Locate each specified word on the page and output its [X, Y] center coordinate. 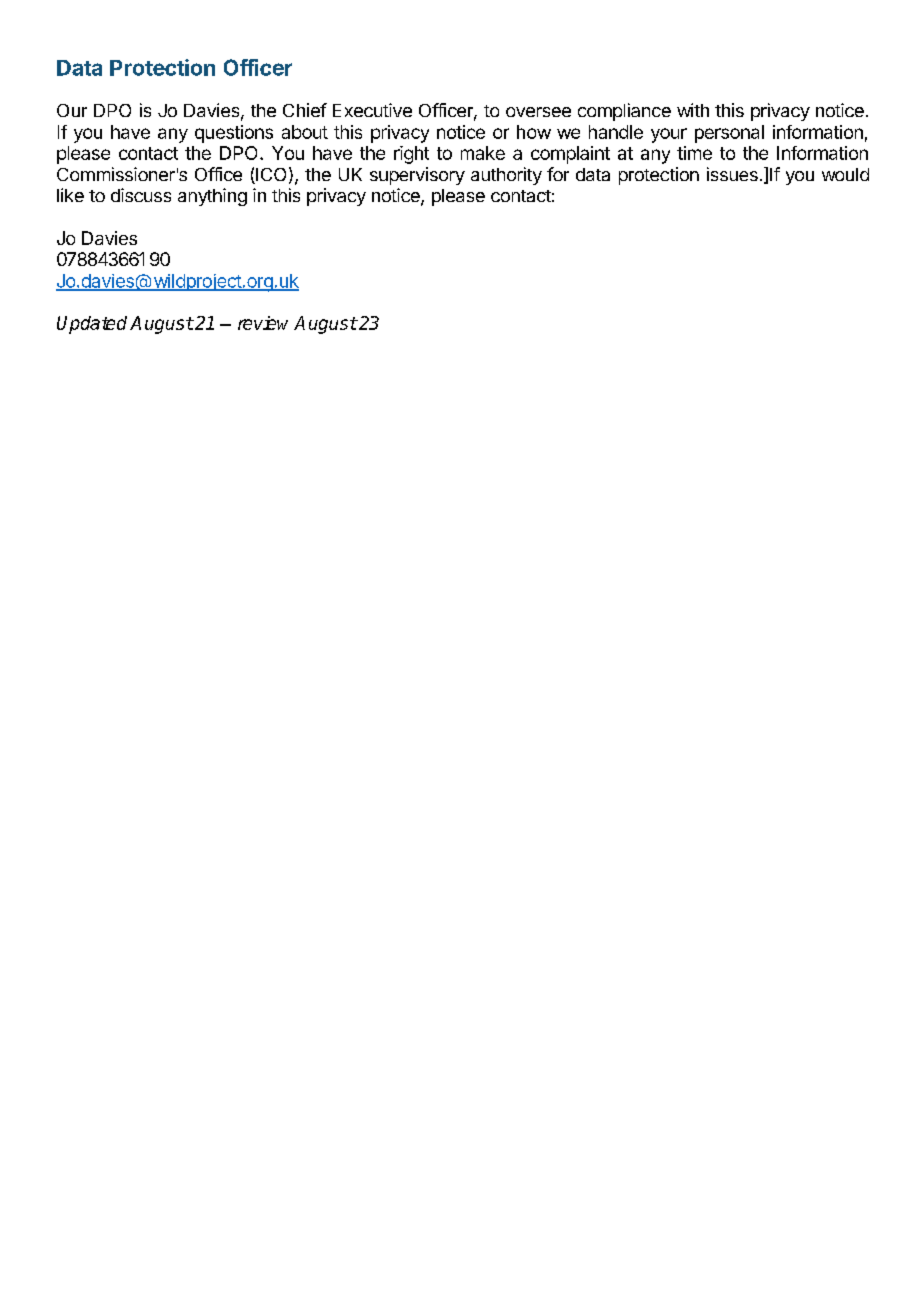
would [845, 174]
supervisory [417, 176]
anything [212, 197]
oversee [538, 112]
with [693, 110]
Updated [92, 325]
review [263, 323]
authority [506, 176]
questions [234, 134]
